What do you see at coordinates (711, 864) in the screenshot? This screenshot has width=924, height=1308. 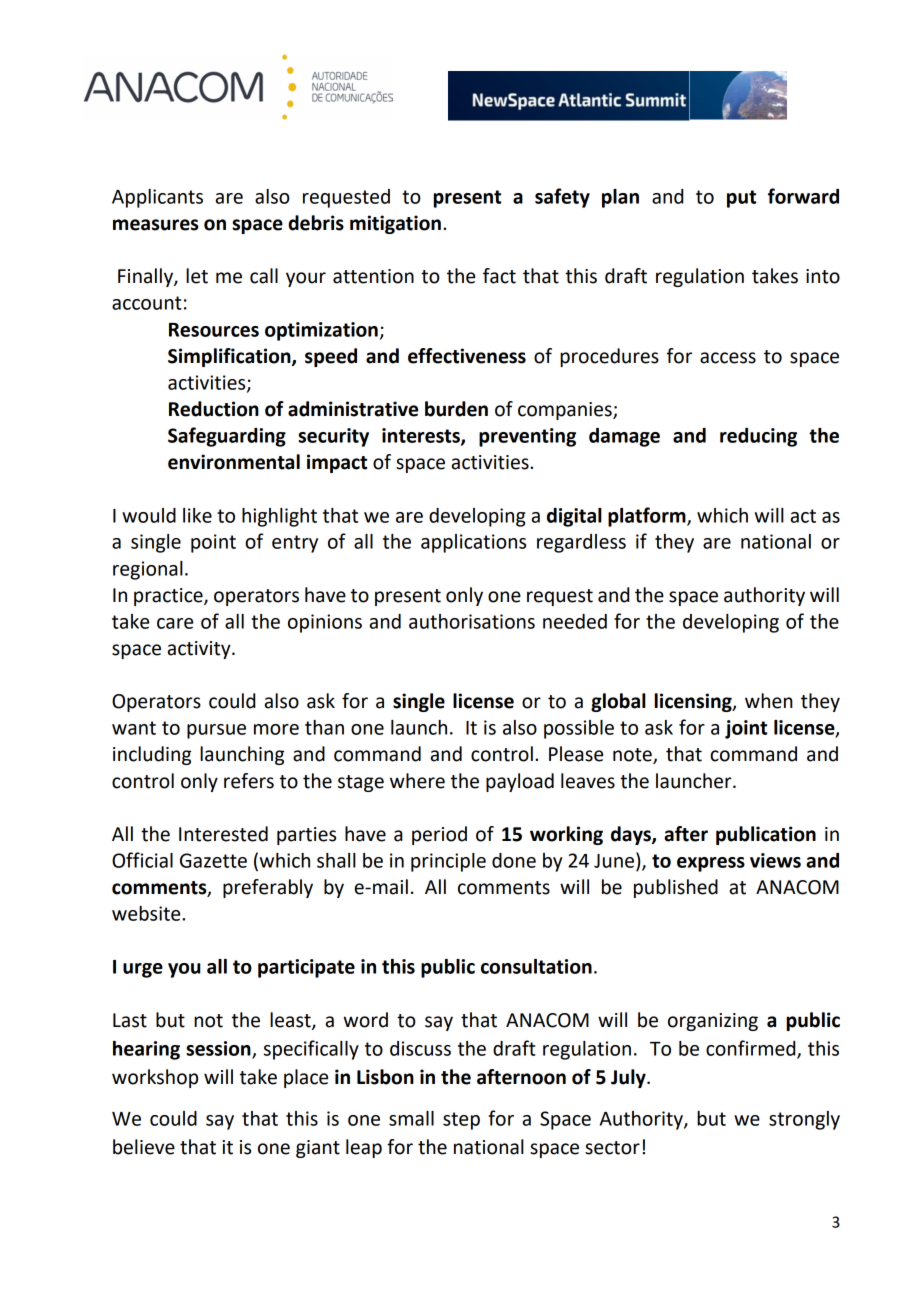 I see `express` at bounding box center [711, 864].
